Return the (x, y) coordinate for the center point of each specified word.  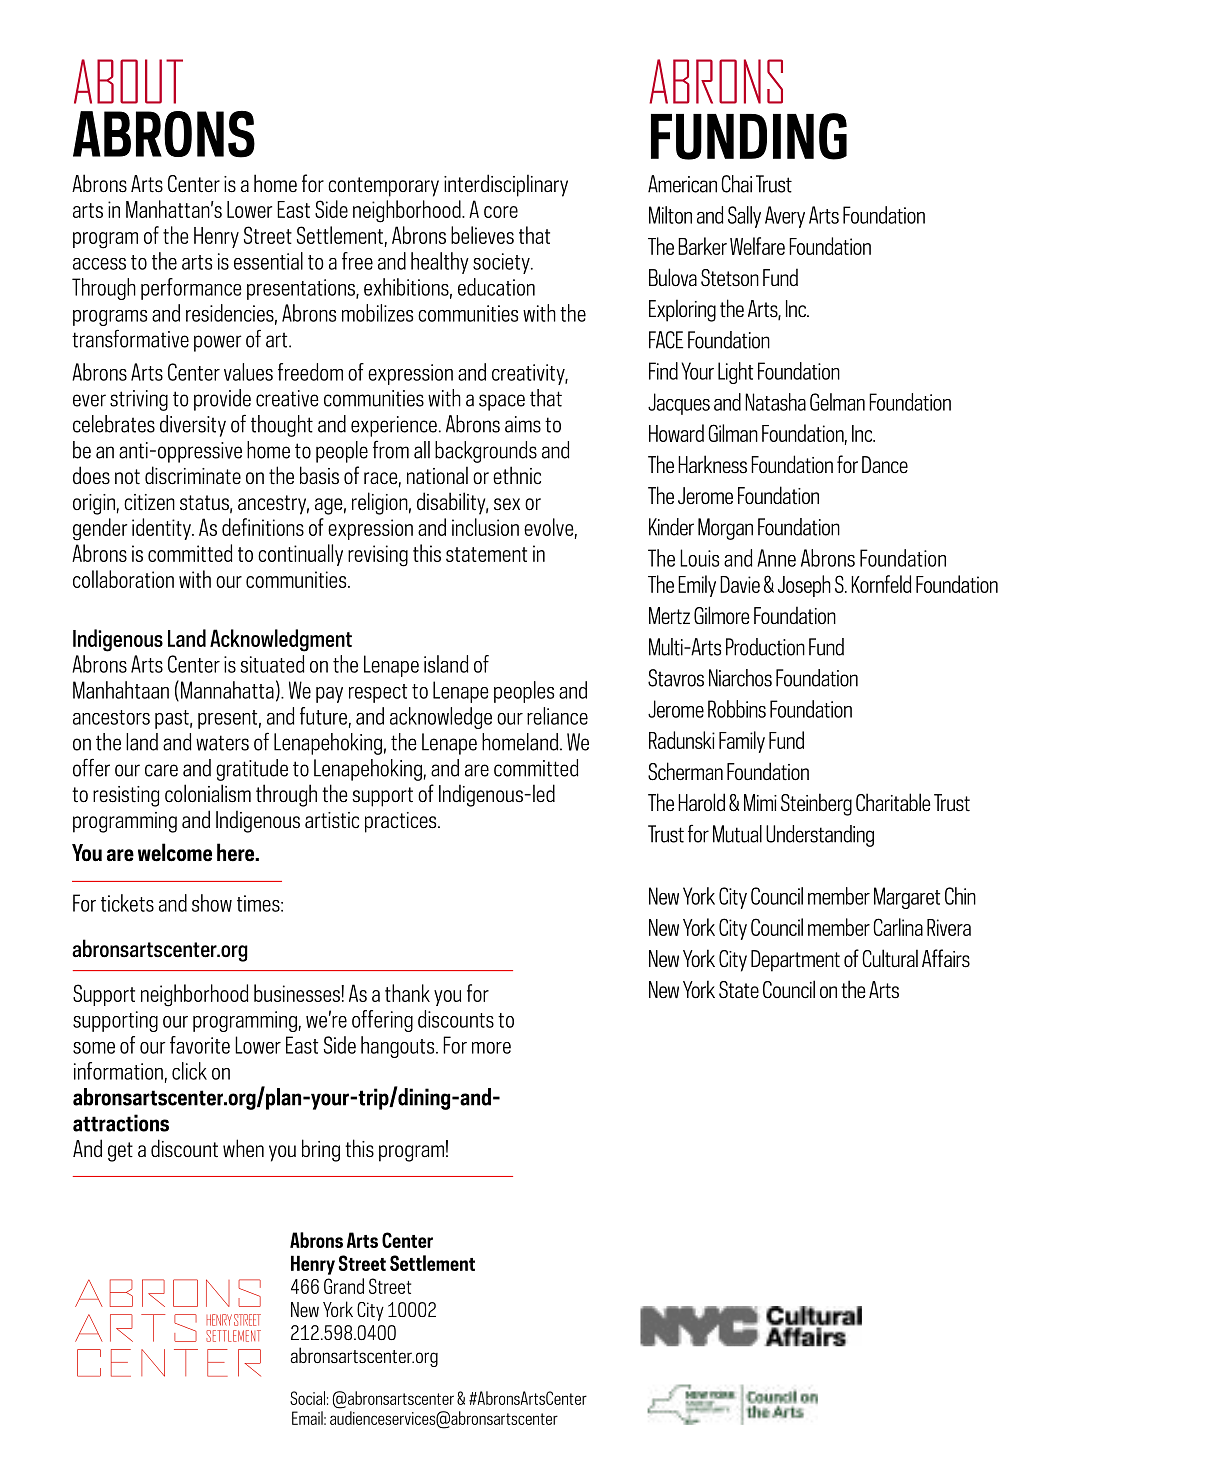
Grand (344, 1286)
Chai (736, 184)
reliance (557, 716)
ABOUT (128, 81)
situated (272, 664)
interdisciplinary (506, 185)
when (243, 1148)
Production (765, 647)
